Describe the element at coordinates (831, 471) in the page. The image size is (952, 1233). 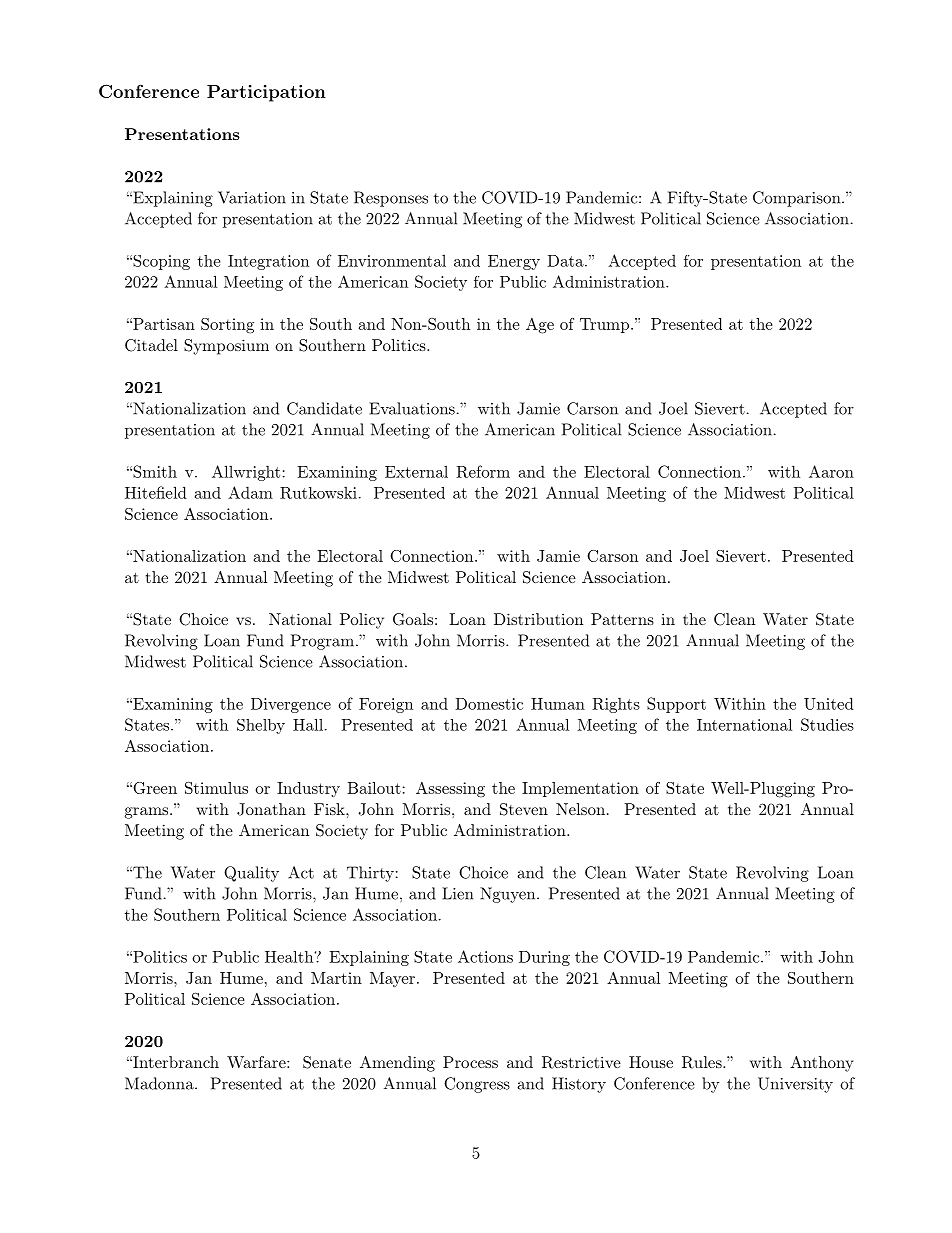
I see `Aaron` at that location.
